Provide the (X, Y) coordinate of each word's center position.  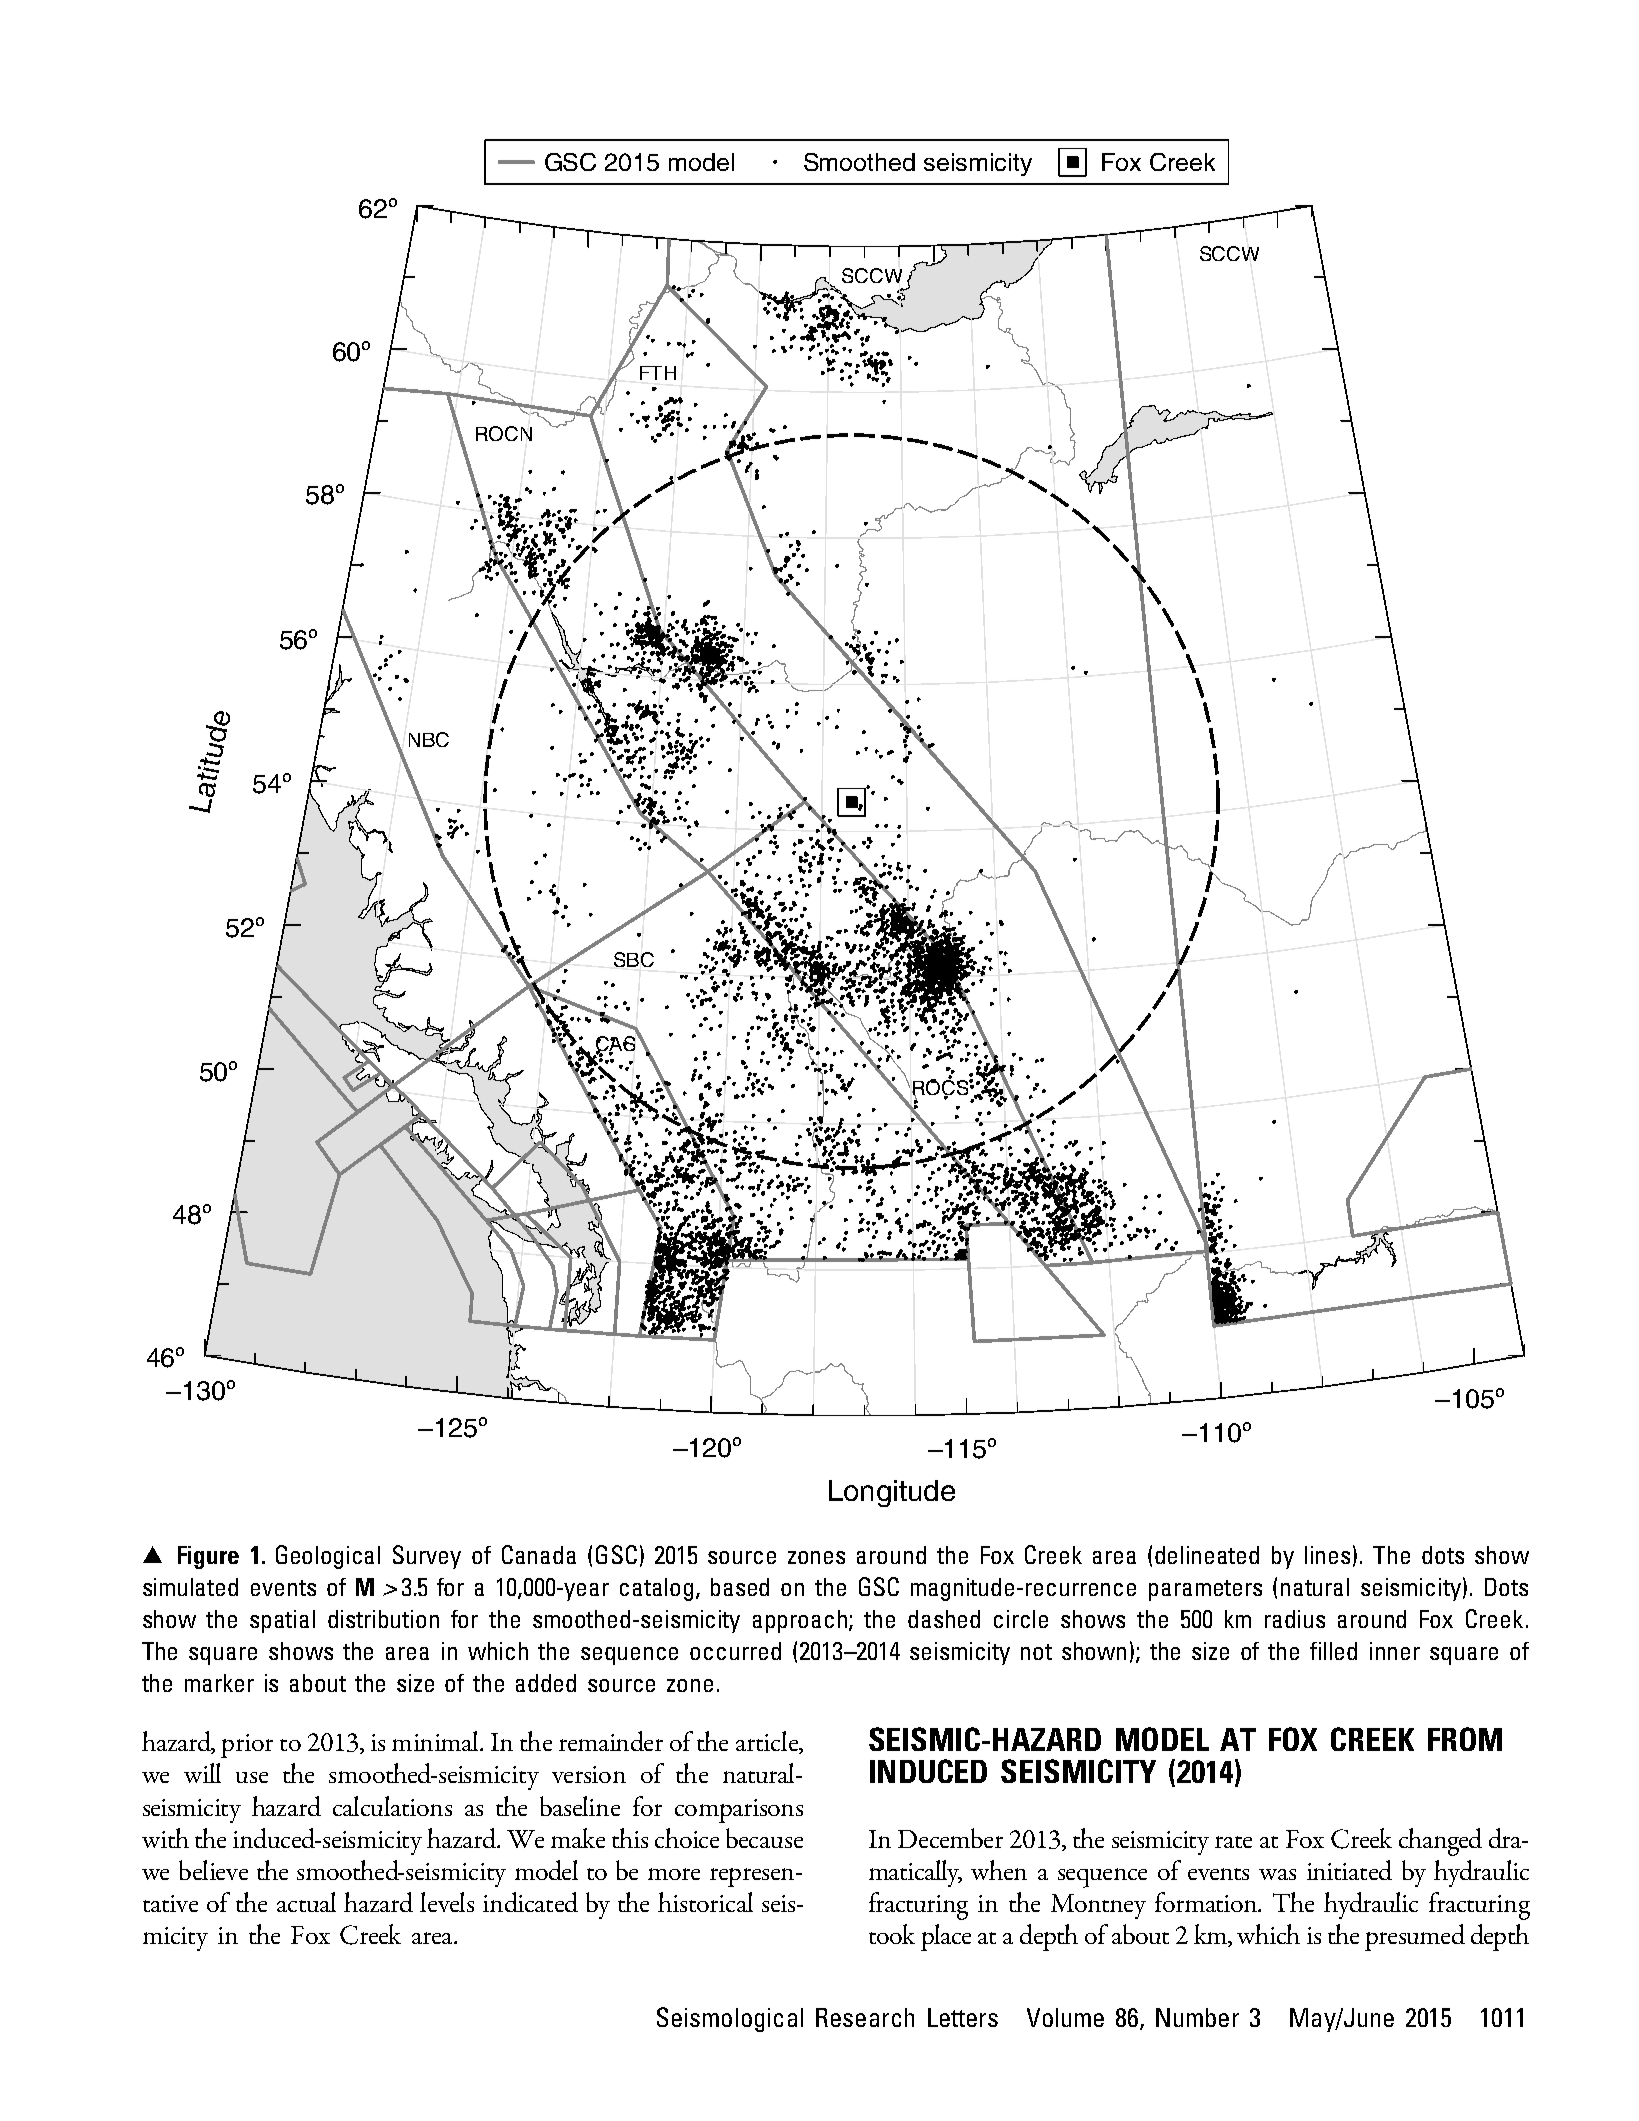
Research (865, 2017)
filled (1333, 1651)
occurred (735, 1651)
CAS (617, 1044)
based (740, 1587)
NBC (429, 739)
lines (1327, 1555)
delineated (1207, 1555)
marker (219, 1683)
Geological (328, 1557)
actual (306, 1902)
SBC (634, 959)
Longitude (892, 1493)
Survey (427, 1557)
